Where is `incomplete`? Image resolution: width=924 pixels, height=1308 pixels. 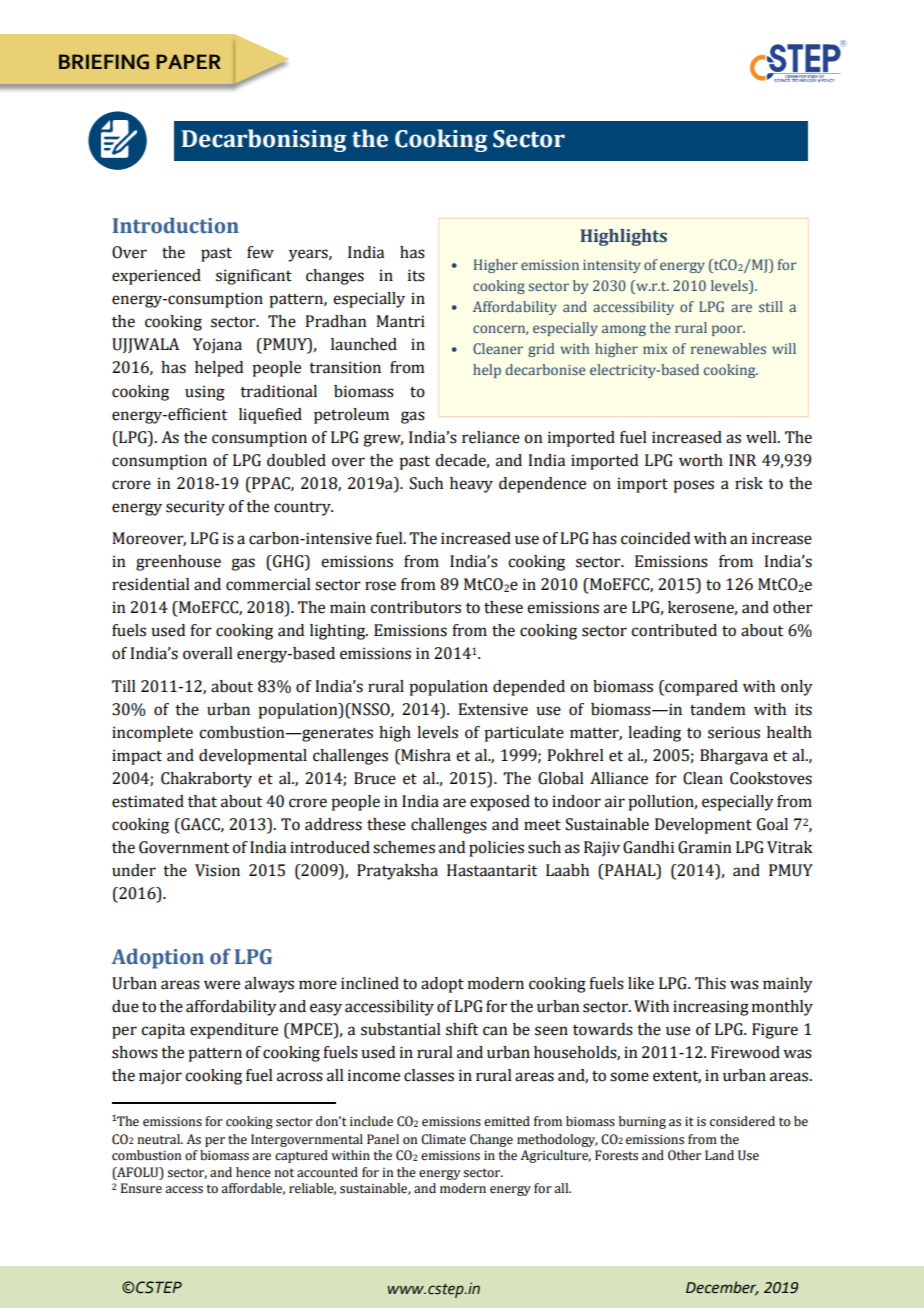
incomplete is located at coordinates (152, 734).
